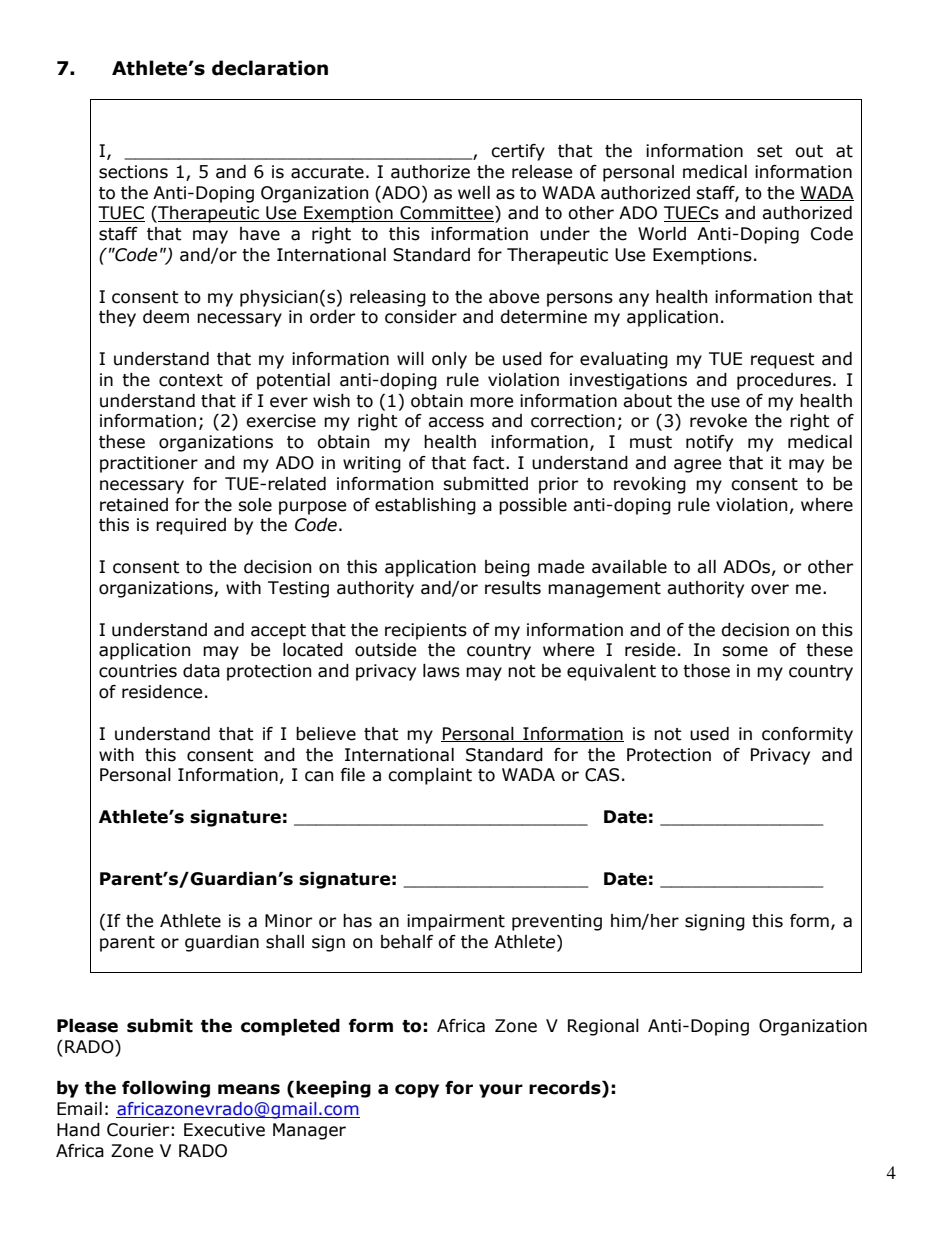 The height and width of the document is (1233, 952). What do you see at coordinates (149, 464) in the document?
I see `practitioner` at bounding box center [149, 464].
